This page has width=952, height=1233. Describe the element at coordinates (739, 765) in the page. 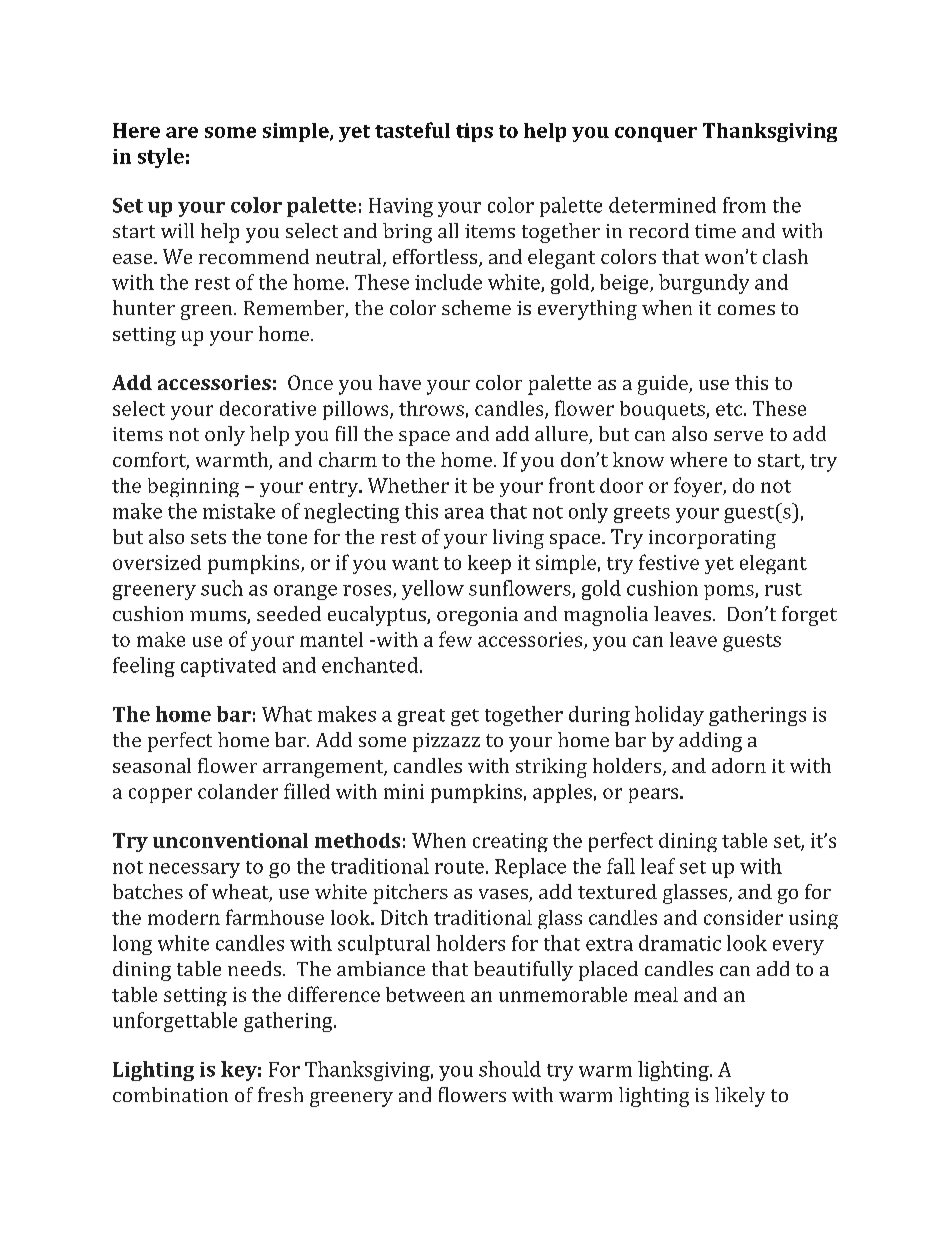

I see `adorn` at that location.
